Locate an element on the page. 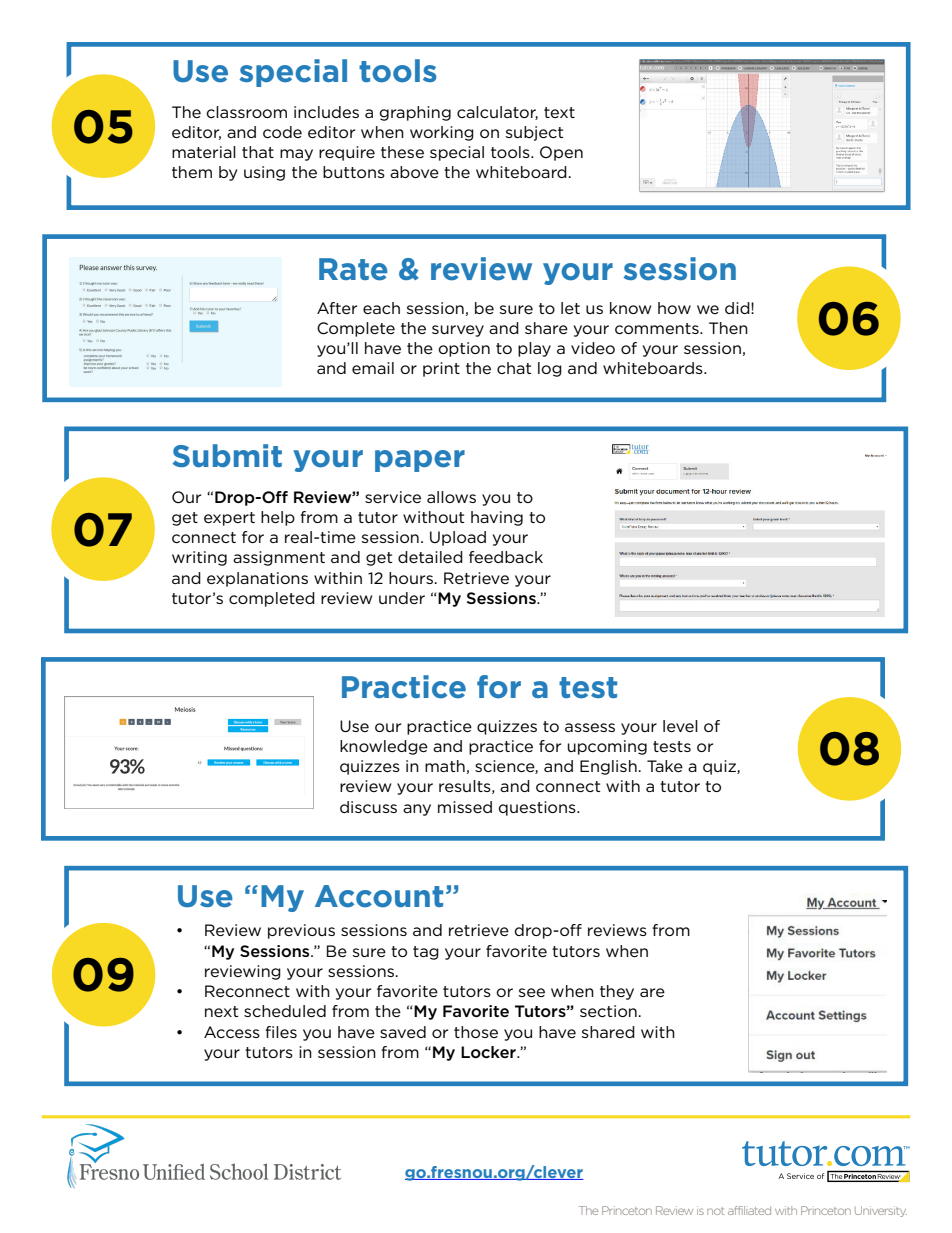 The width and height of the page is (952, 1233). files is located at coordinates (281, 1032).
